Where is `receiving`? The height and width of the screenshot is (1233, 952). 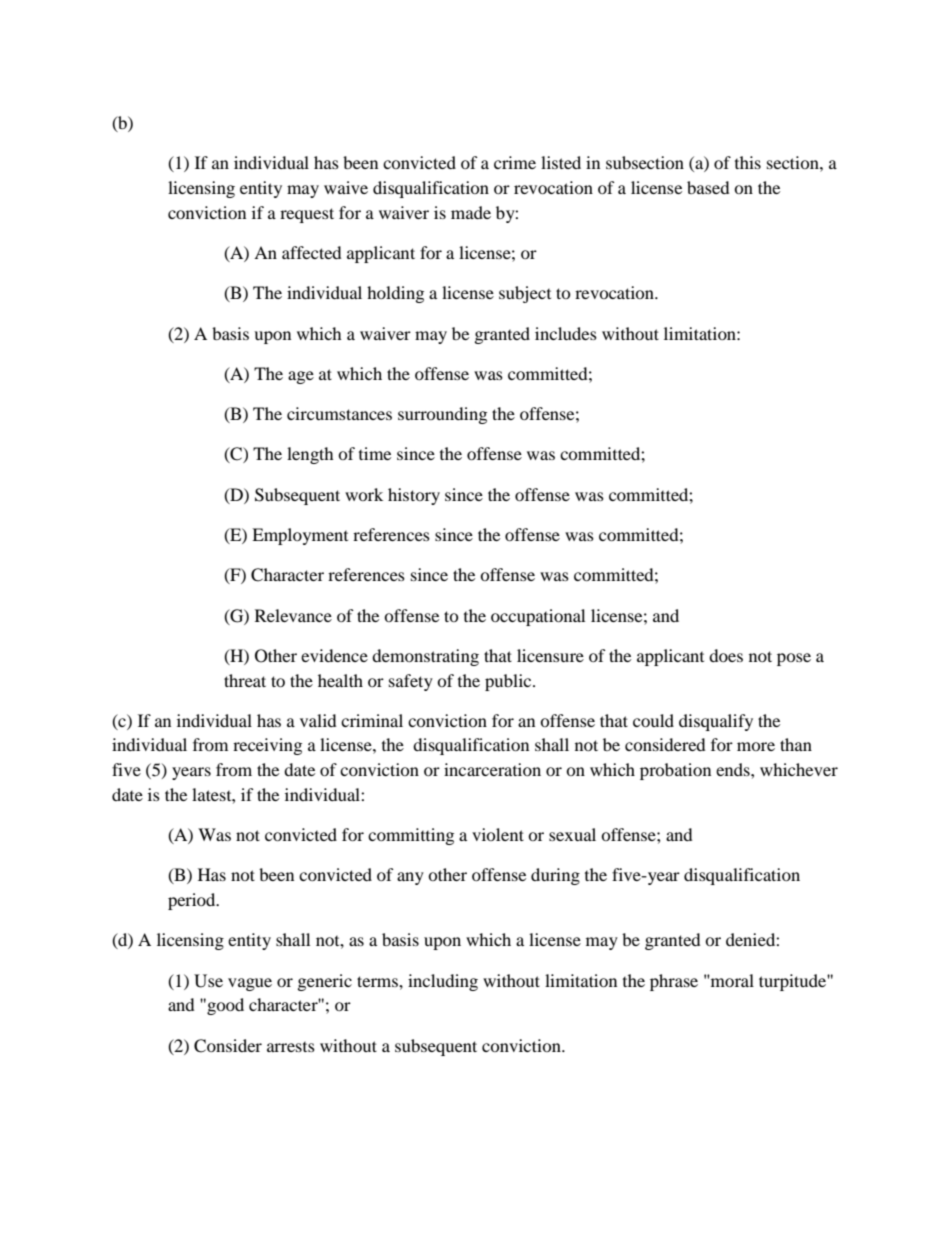
receiving is located at coordinates (267, 746).
